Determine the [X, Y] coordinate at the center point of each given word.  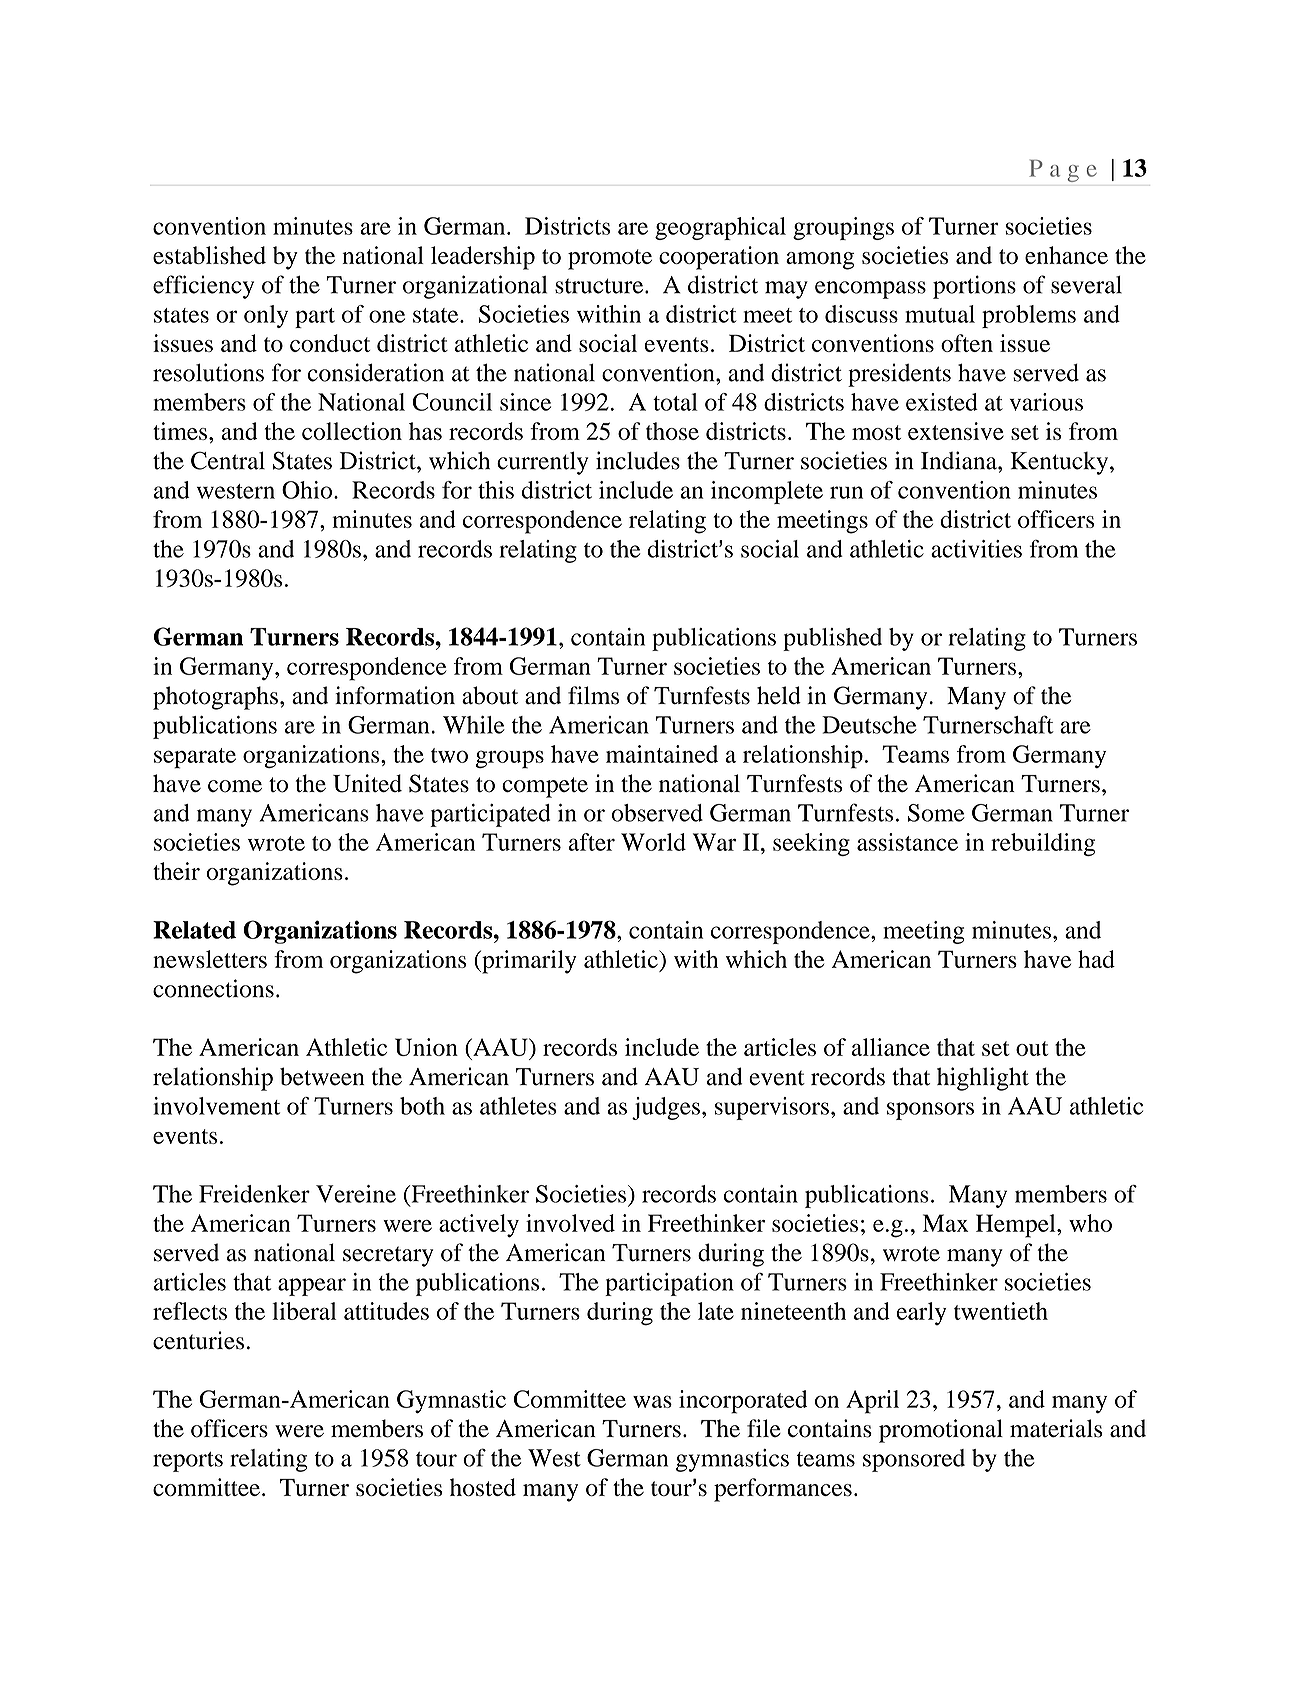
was [652, 1401]
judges [666, 1108]
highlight [983, 1079]
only [266, 316]
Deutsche [869, 725]
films [593, 695]
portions [974, 287]
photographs [215, 698]
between [322, 1076]
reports [188, 1462]
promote [610, 259]
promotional [941, 1431]
